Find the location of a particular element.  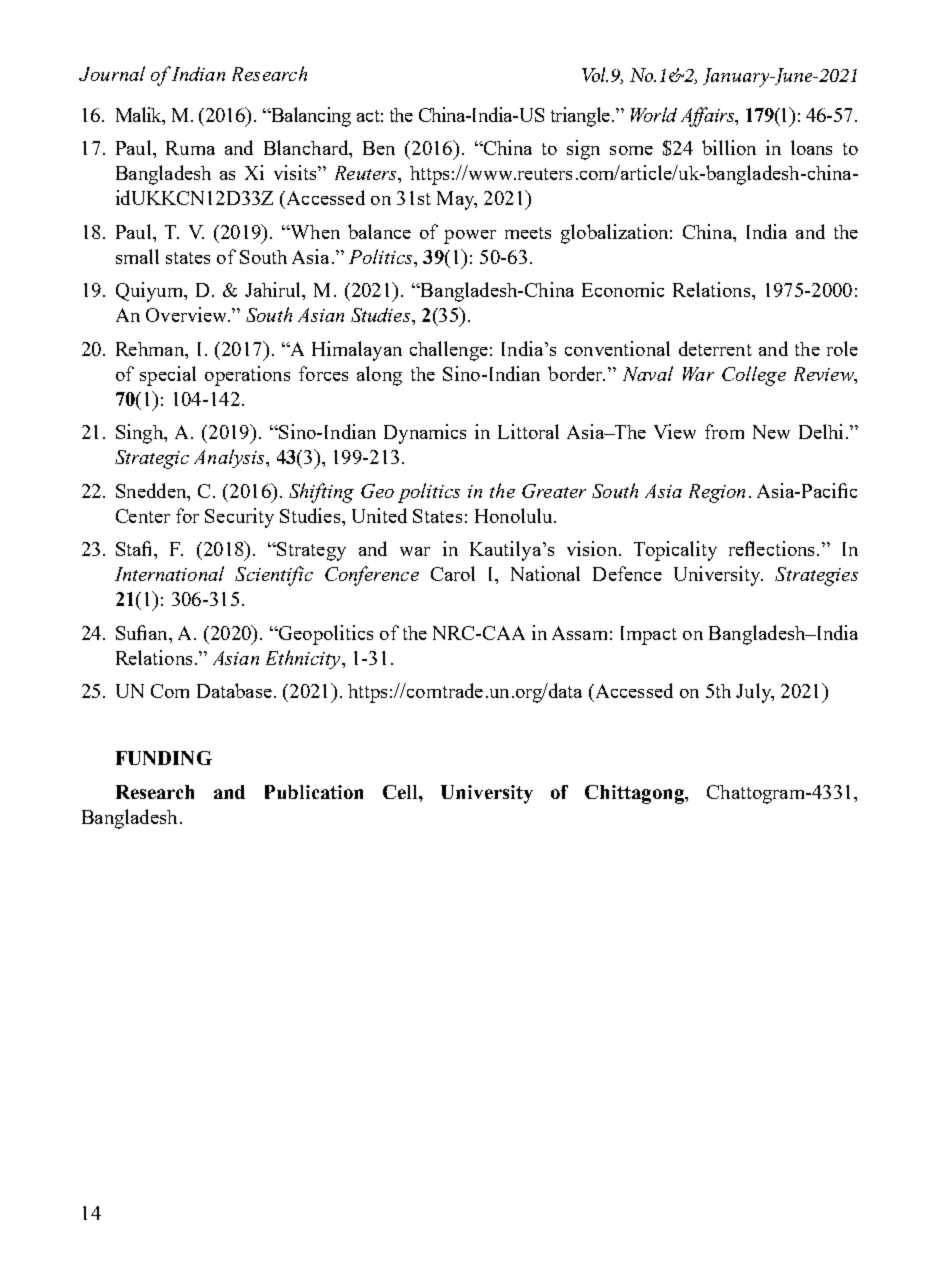

FUNDING is located at coordinates (164, 758).
